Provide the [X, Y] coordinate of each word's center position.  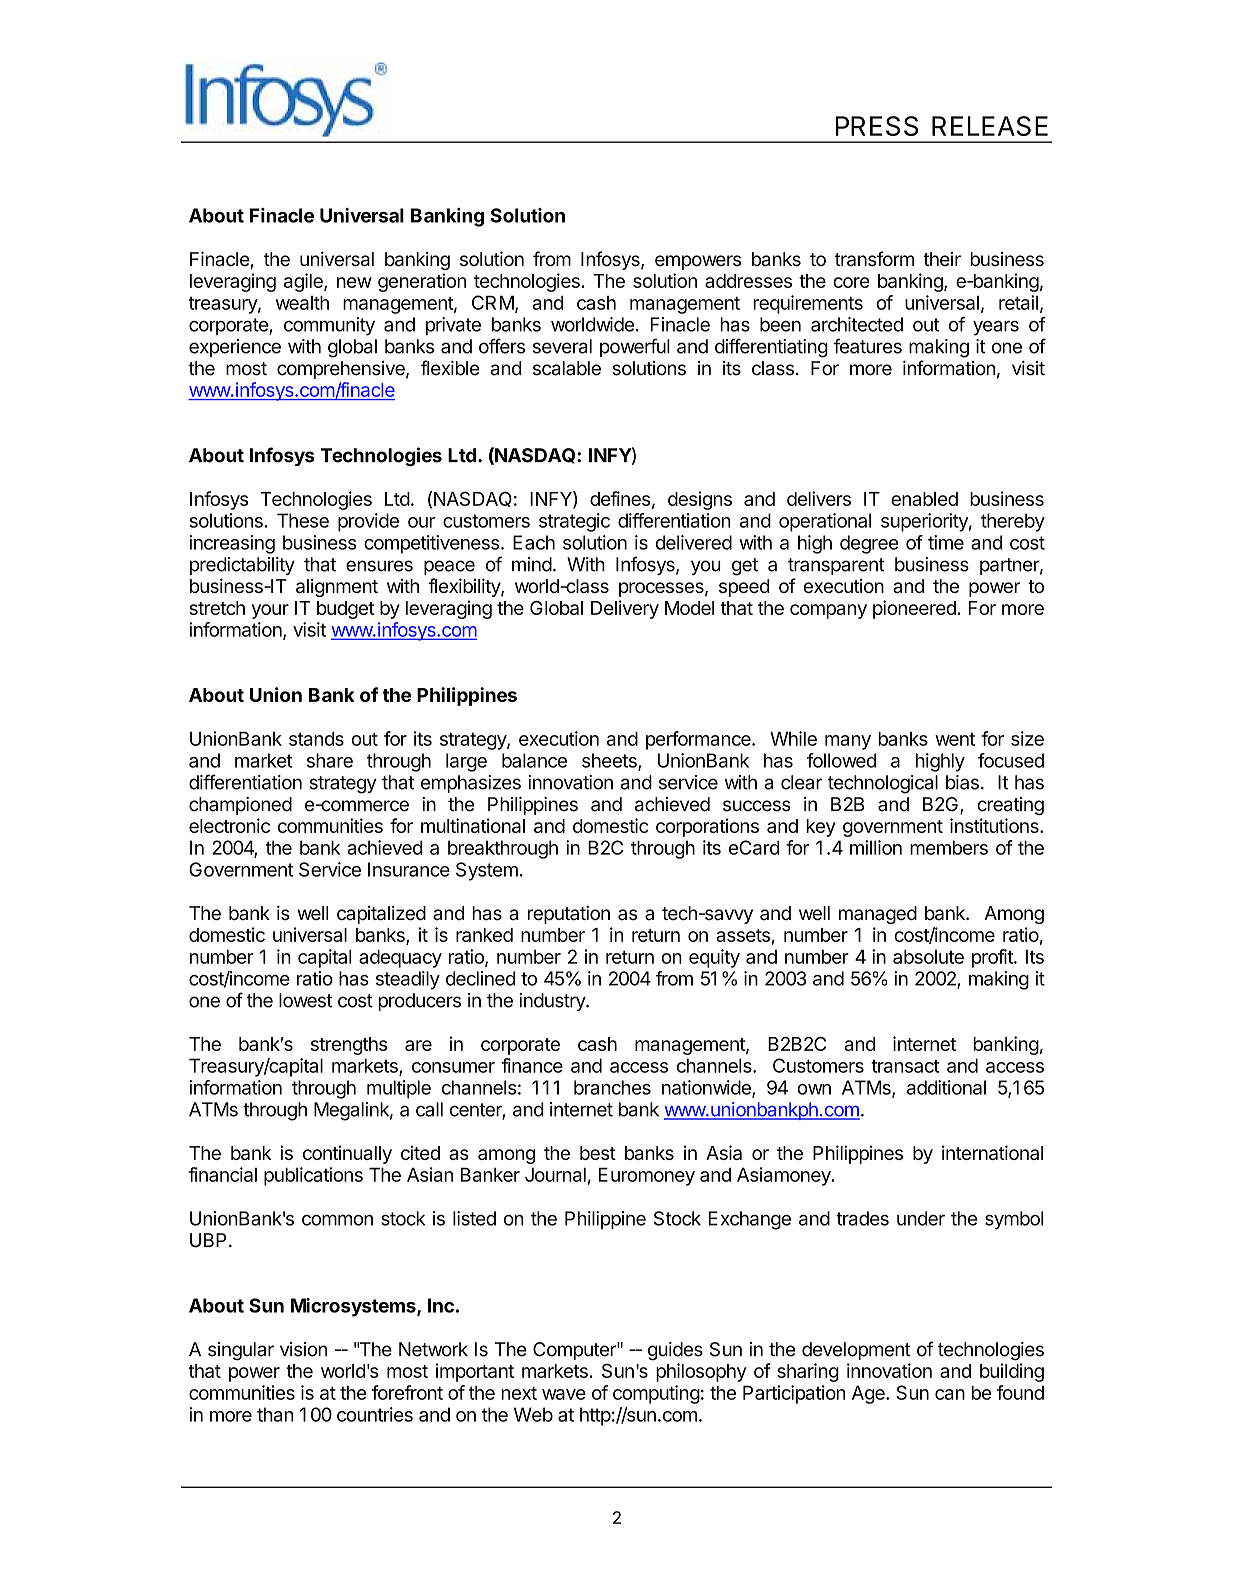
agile [304, 282]
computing [656, 1394]
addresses [748, 281]
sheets [610, 761]
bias [962, 782]
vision [303, 1349]
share [330, 760]
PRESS [877, 126]
